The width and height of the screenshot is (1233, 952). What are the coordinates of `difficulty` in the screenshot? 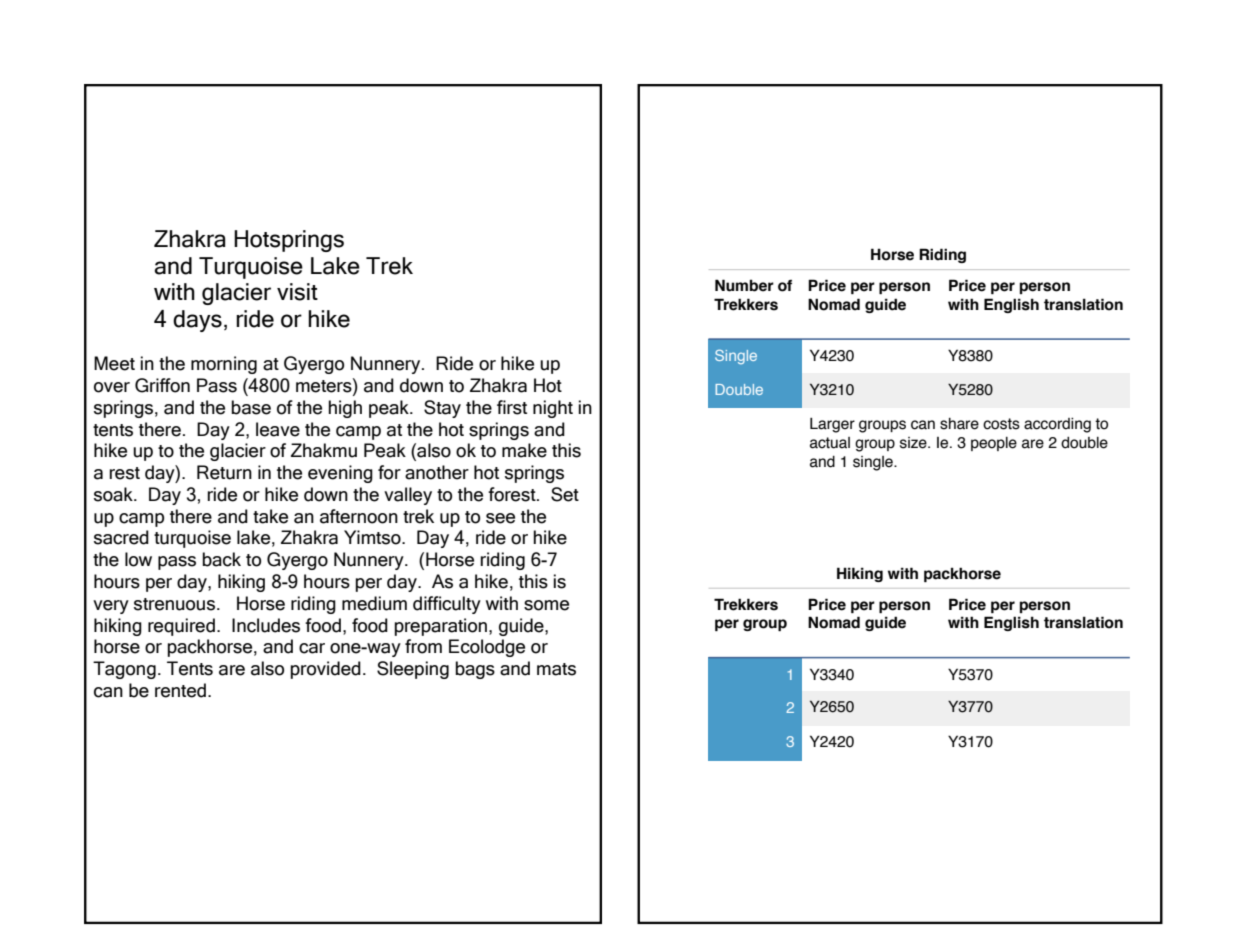 It's located at (447, 605).
